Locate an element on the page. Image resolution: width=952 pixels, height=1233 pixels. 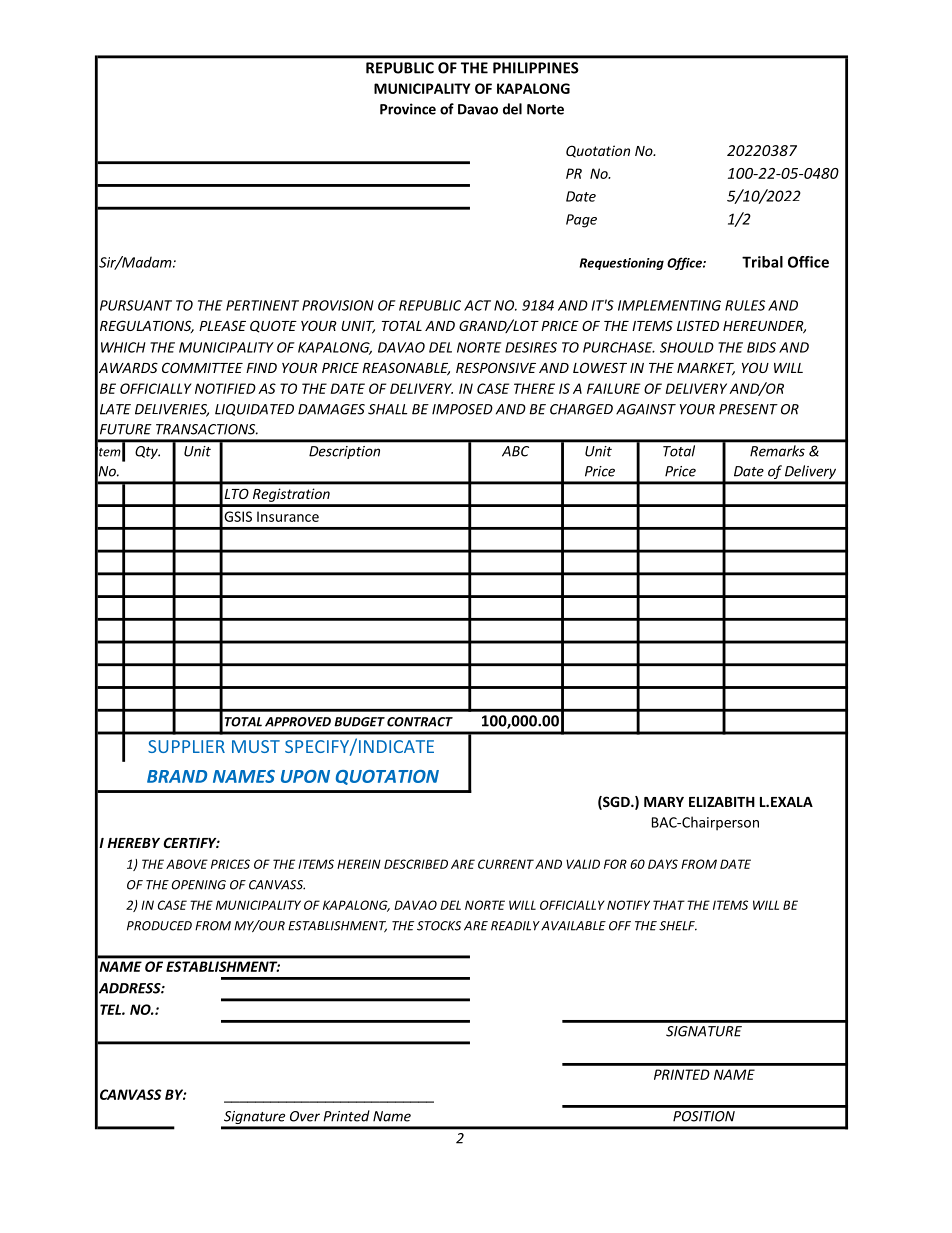
MARY is located at coordinates (664, 802).
